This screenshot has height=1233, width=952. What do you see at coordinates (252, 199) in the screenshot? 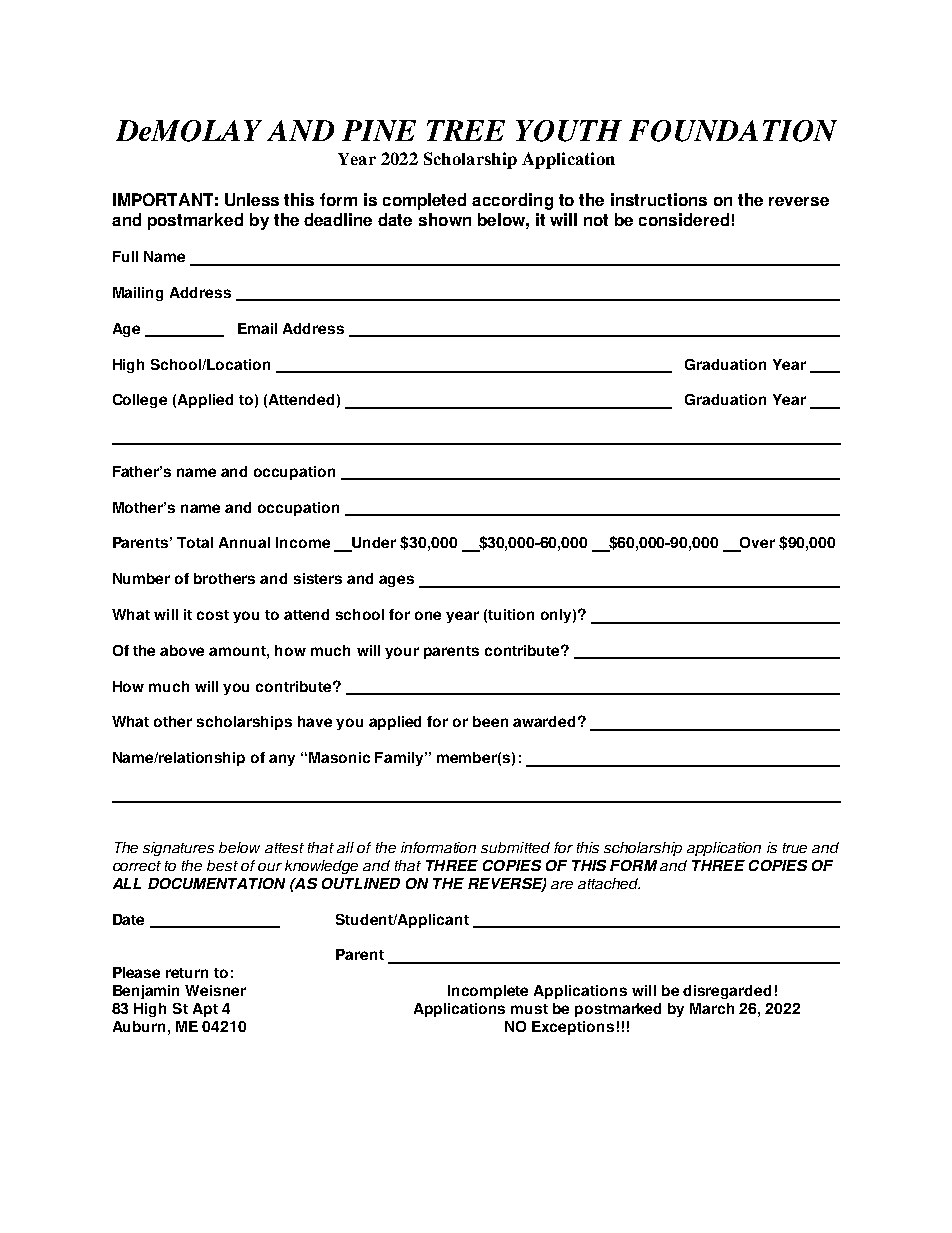
I see `Unless` at bounding box center [252, 199].
